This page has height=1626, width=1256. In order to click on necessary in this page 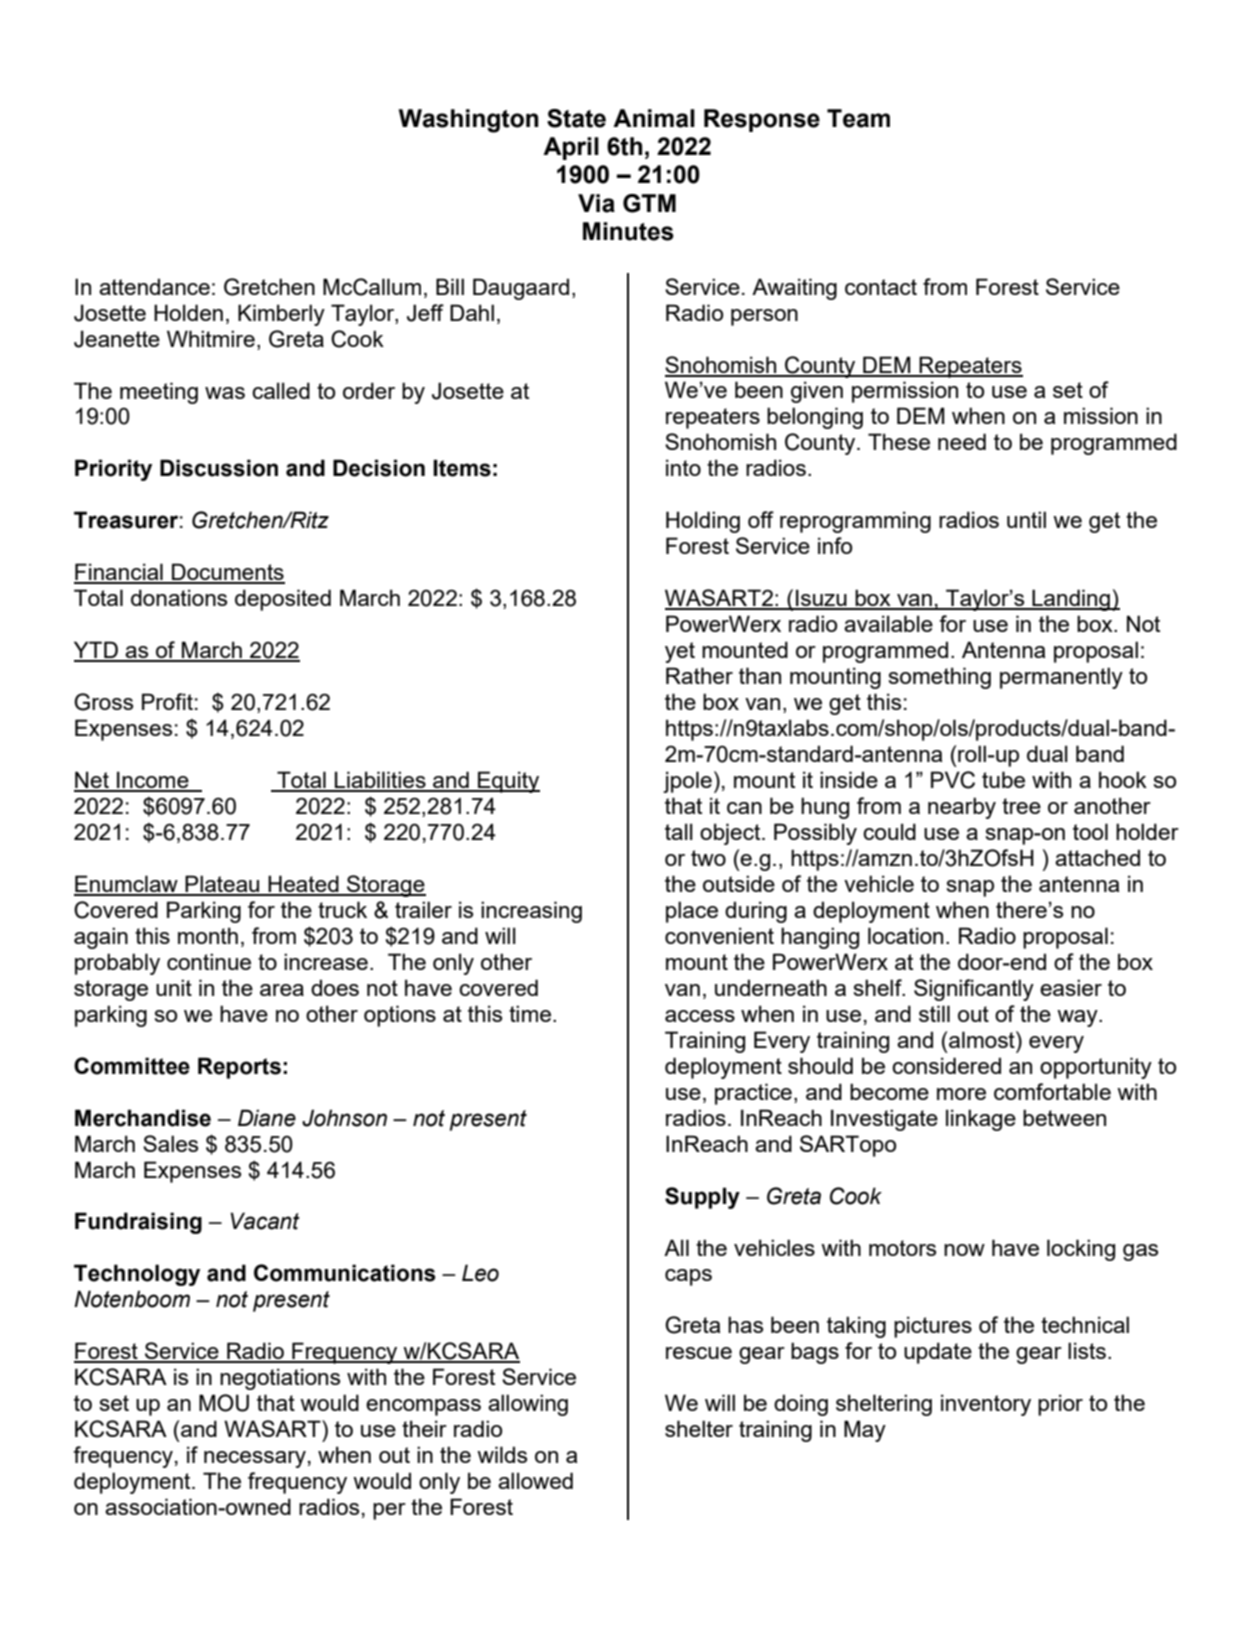, I will do `click(255, 1459)`.
